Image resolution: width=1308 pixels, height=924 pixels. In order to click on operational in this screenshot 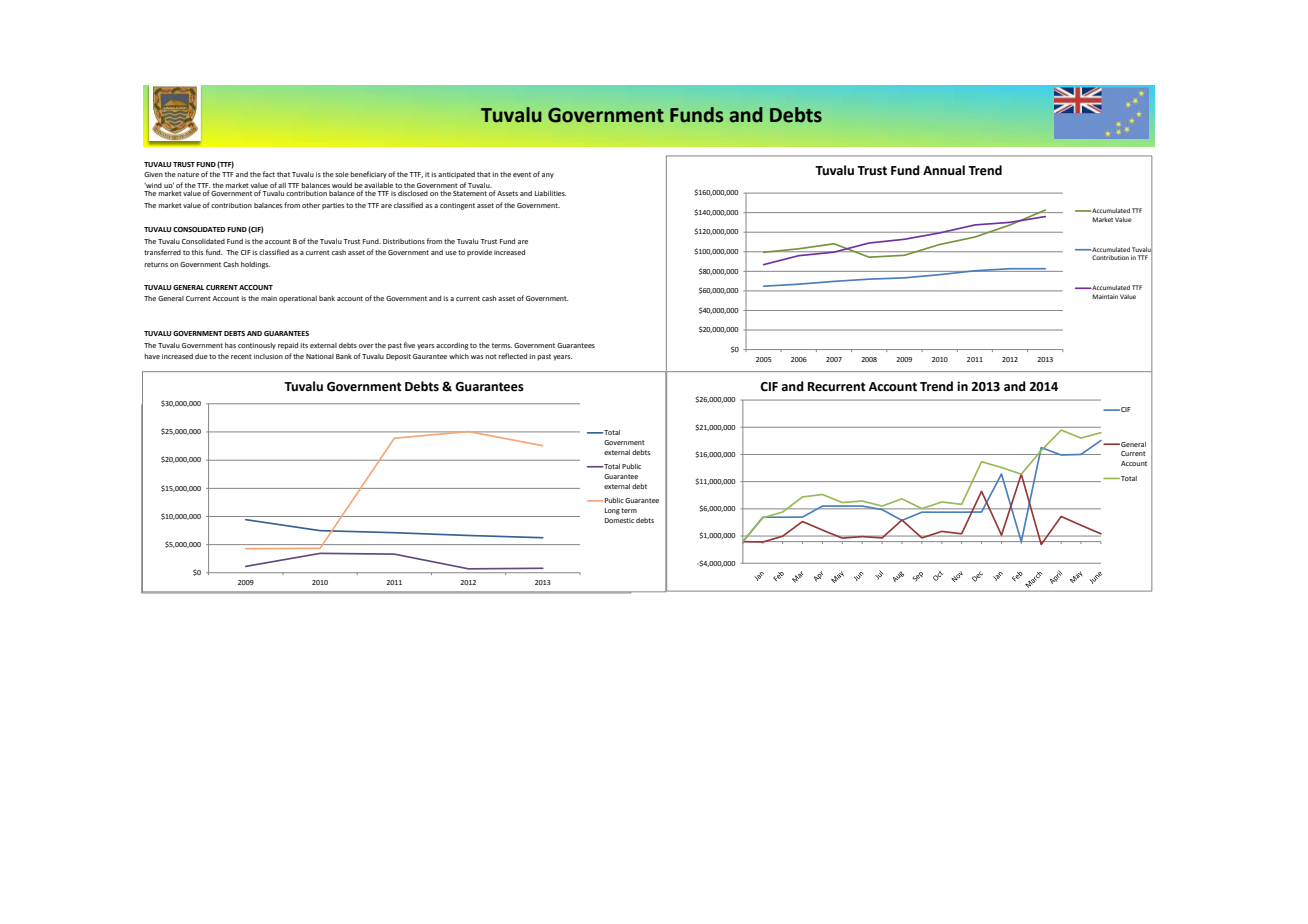, I will do `click(298, 299)`.
